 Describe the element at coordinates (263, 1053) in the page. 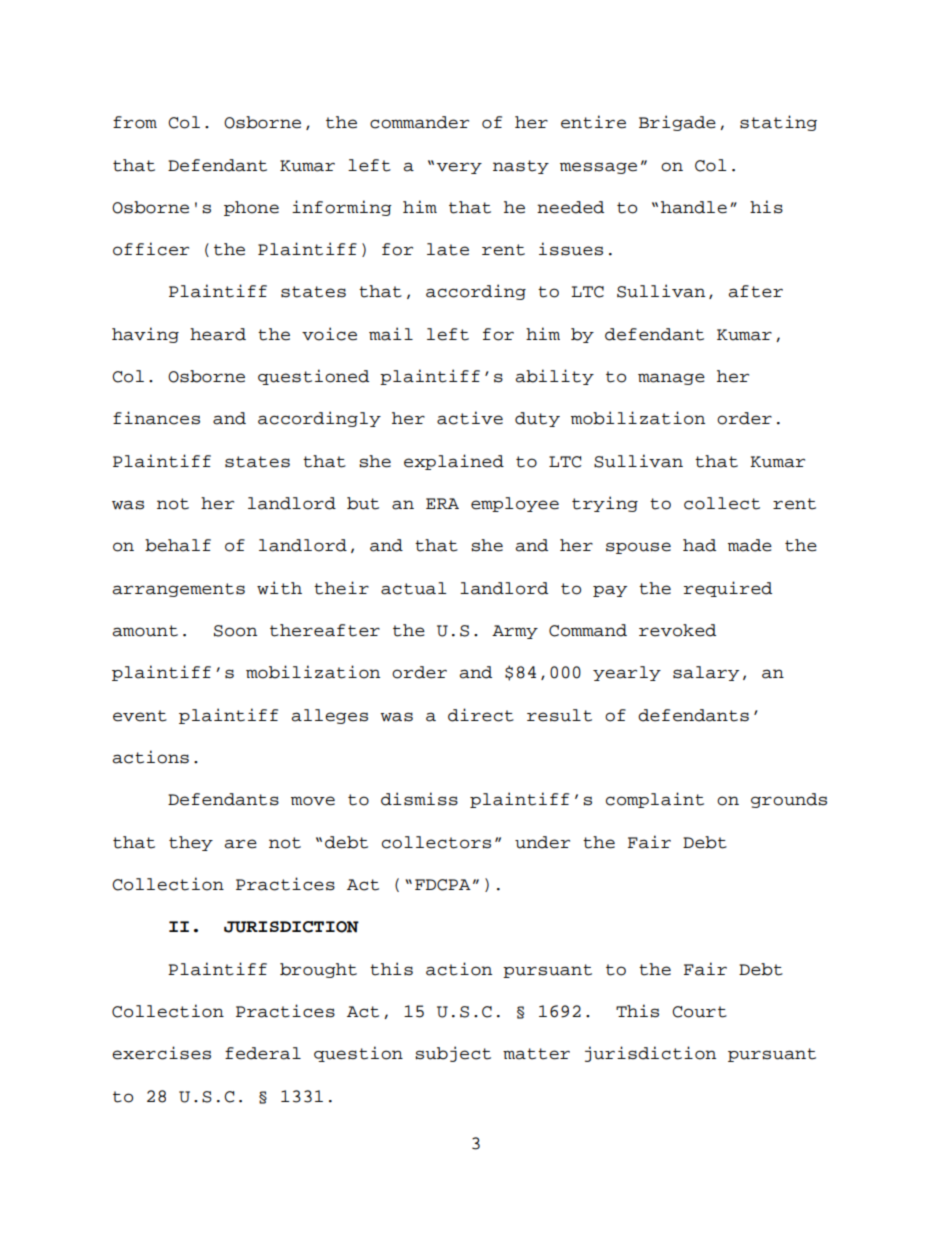

I see `federal` at that location.
